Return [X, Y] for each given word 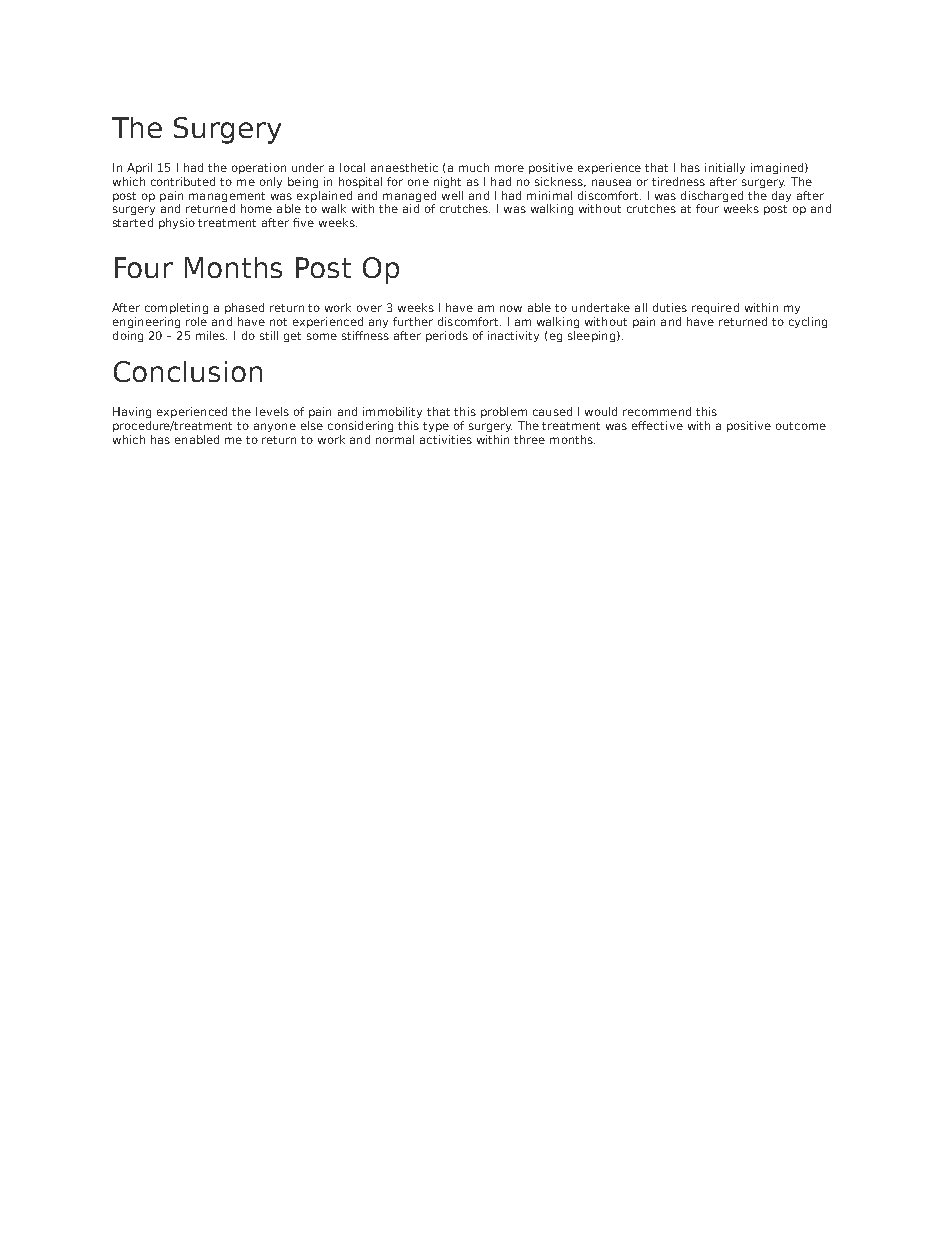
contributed [183, 181]
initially [725, 168]
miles [211, 335]
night [447, 182]
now [511, 308]
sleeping [591, 336]
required [715, 308]
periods [447, 336]
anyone [275, 427]
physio [177, 223]
